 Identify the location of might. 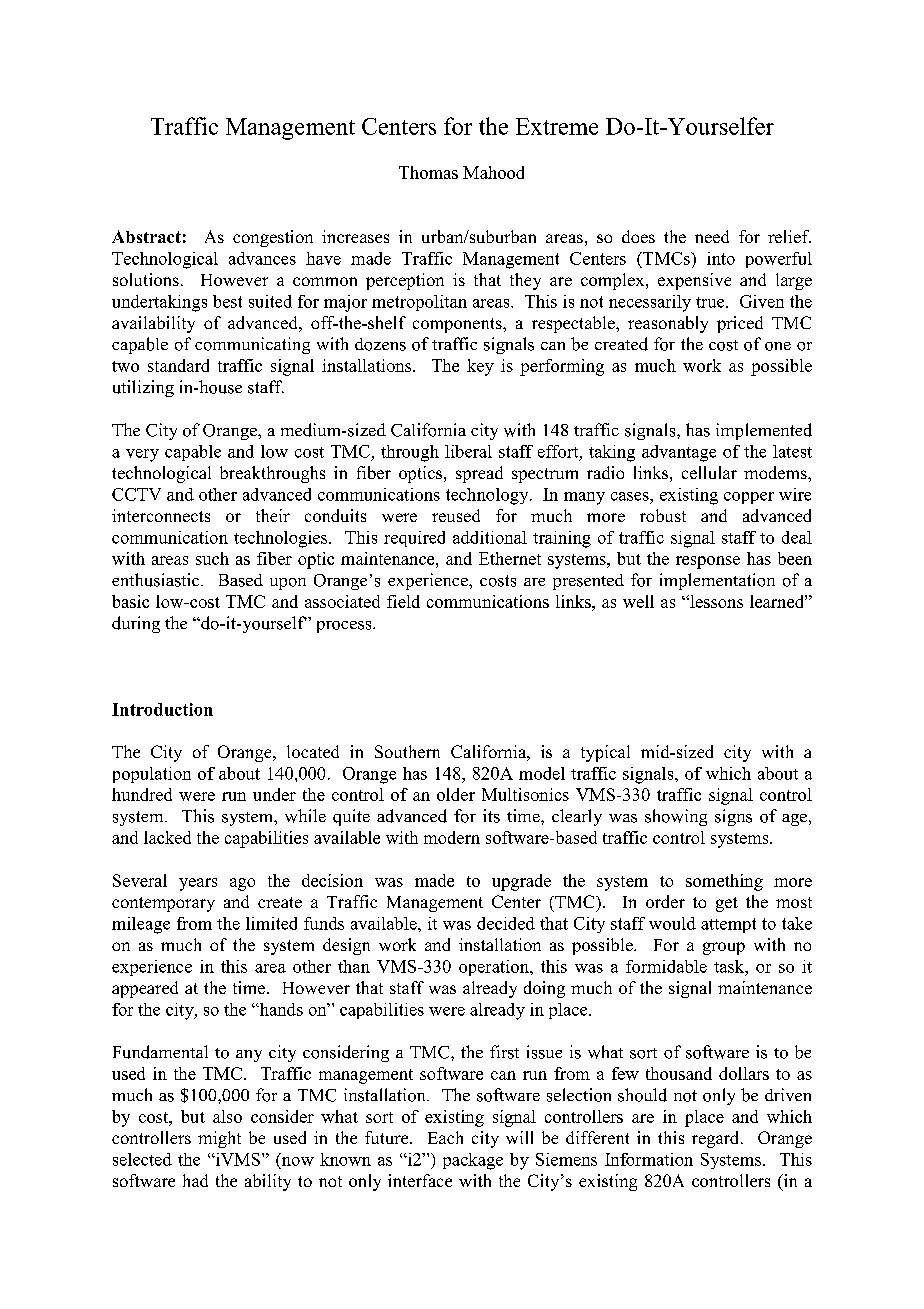
(219, 1139).
